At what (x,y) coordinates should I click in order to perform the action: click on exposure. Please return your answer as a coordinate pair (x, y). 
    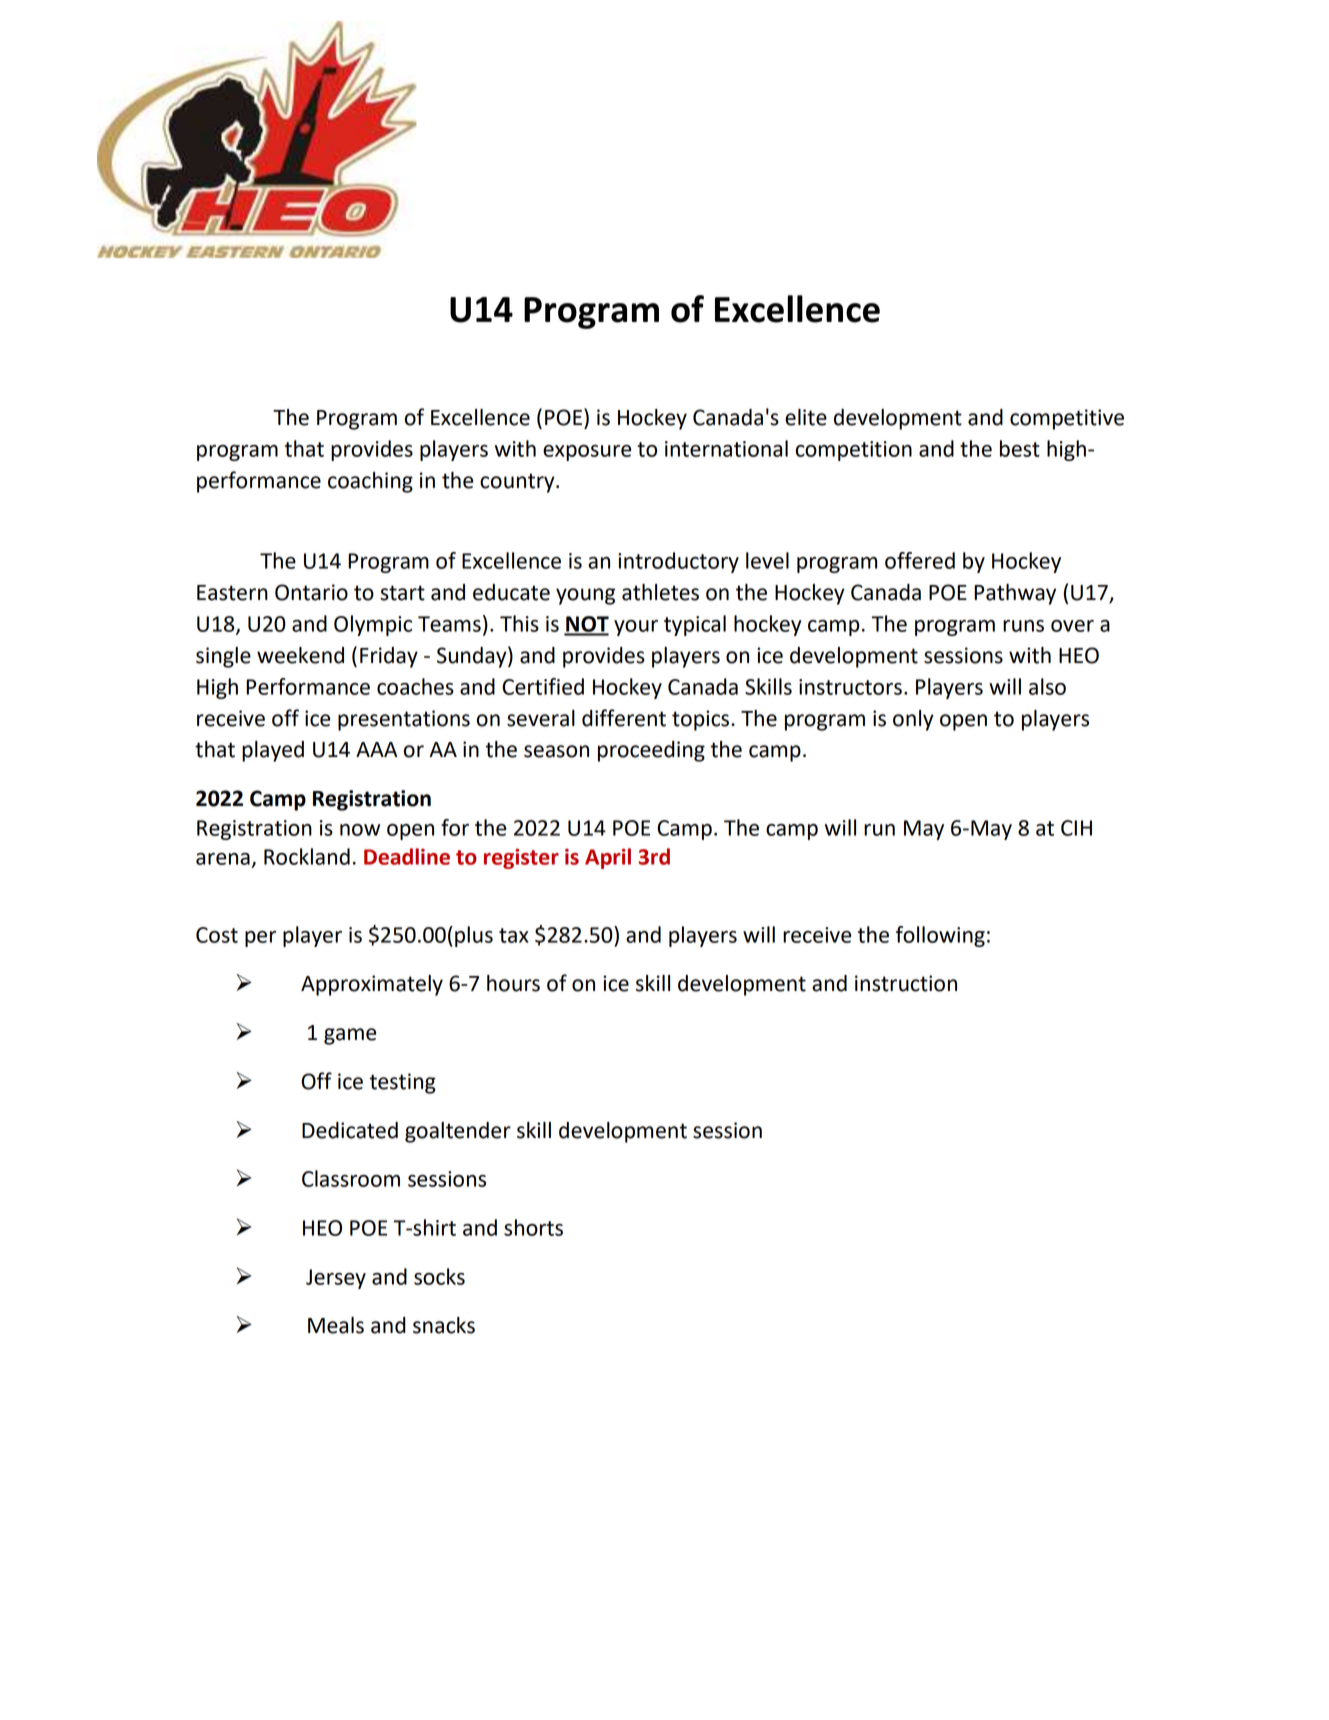
    Looking at the image, I should click on (587, 453).
